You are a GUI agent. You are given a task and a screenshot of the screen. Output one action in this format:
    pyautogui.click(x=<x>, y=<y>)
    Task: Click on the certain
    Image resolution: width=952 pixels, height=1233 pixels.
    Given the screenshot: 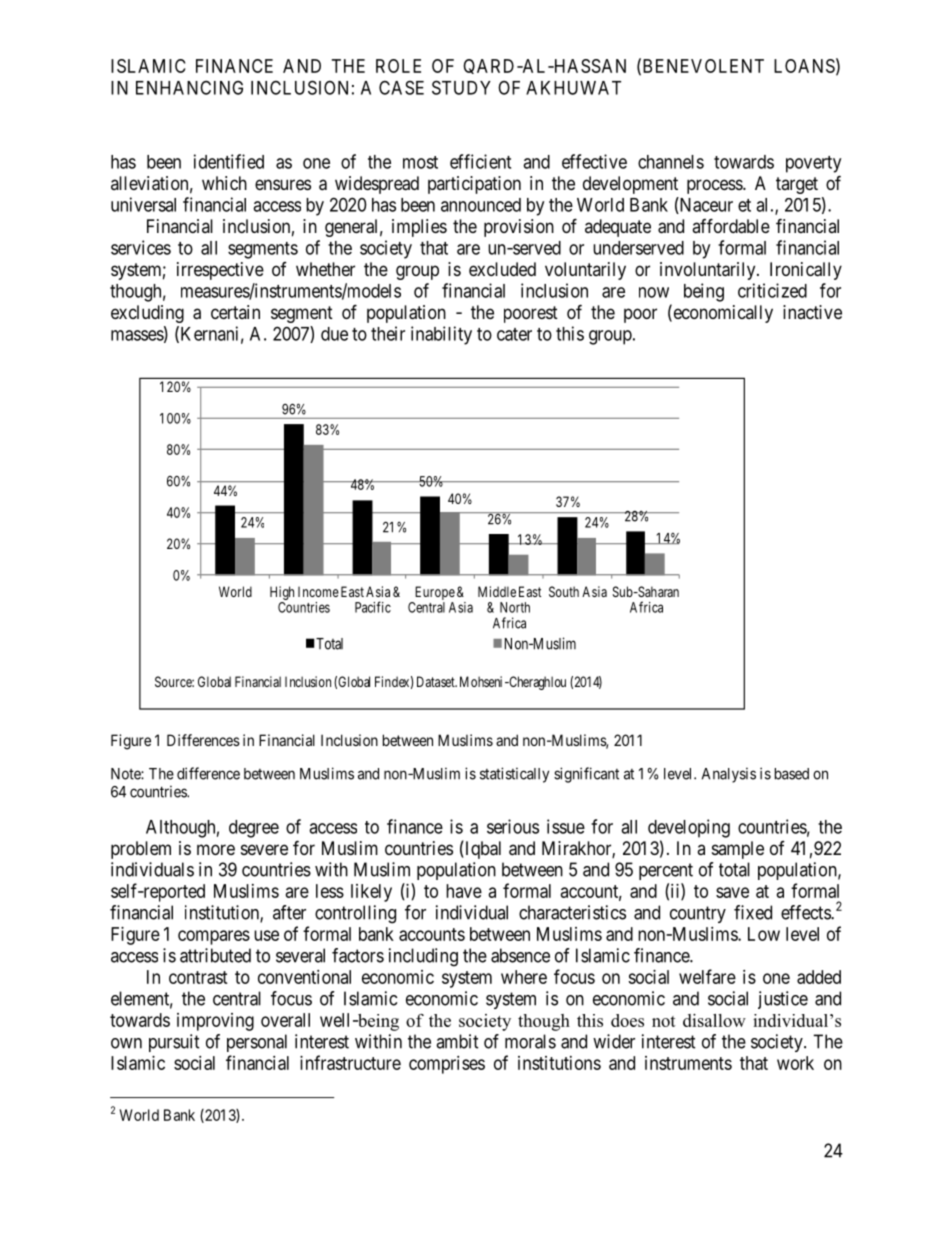 What is the action you would take?
    pyautogui.click(x=235, y=312)
